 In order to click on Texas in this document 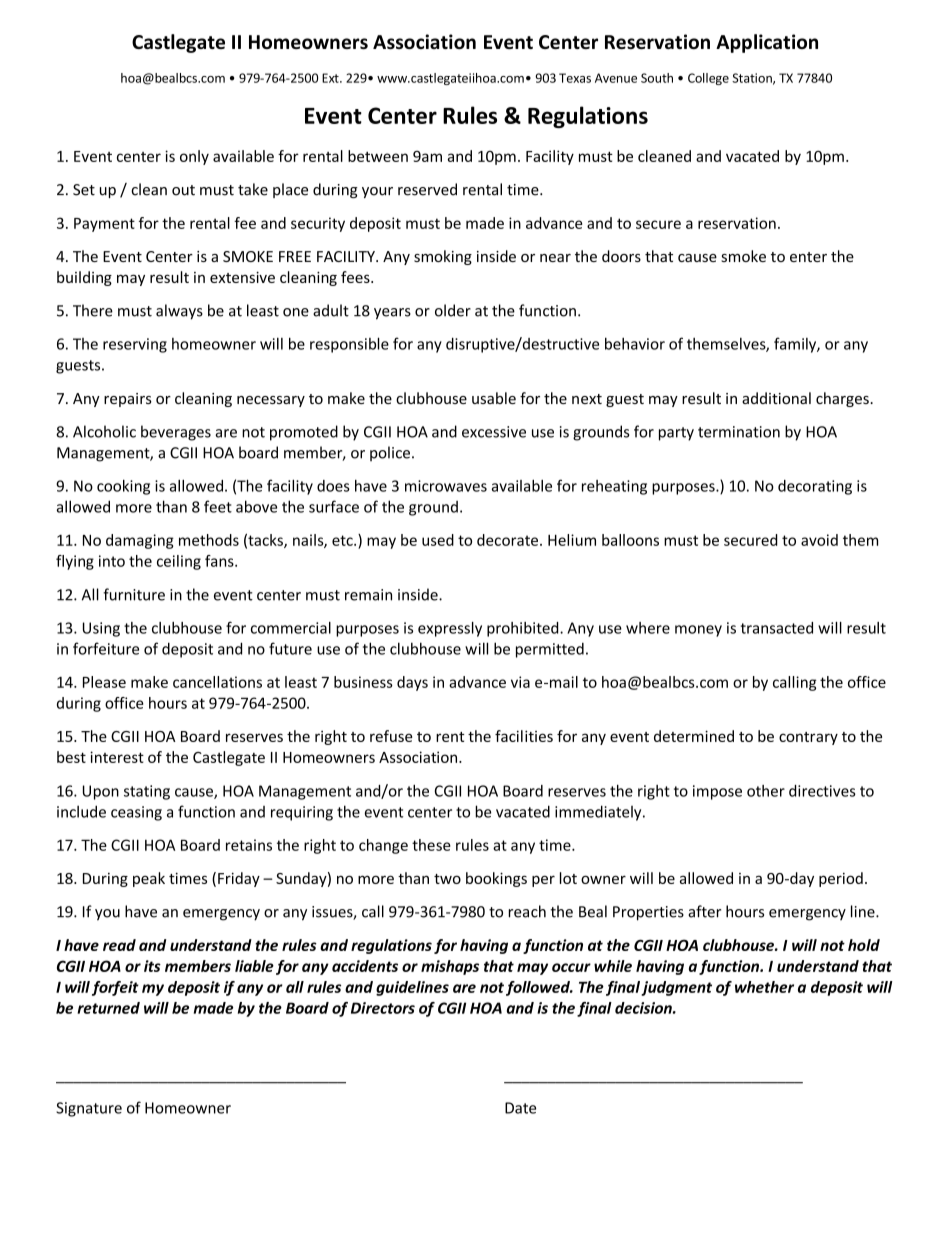, I will do `click(575, 78)`.
